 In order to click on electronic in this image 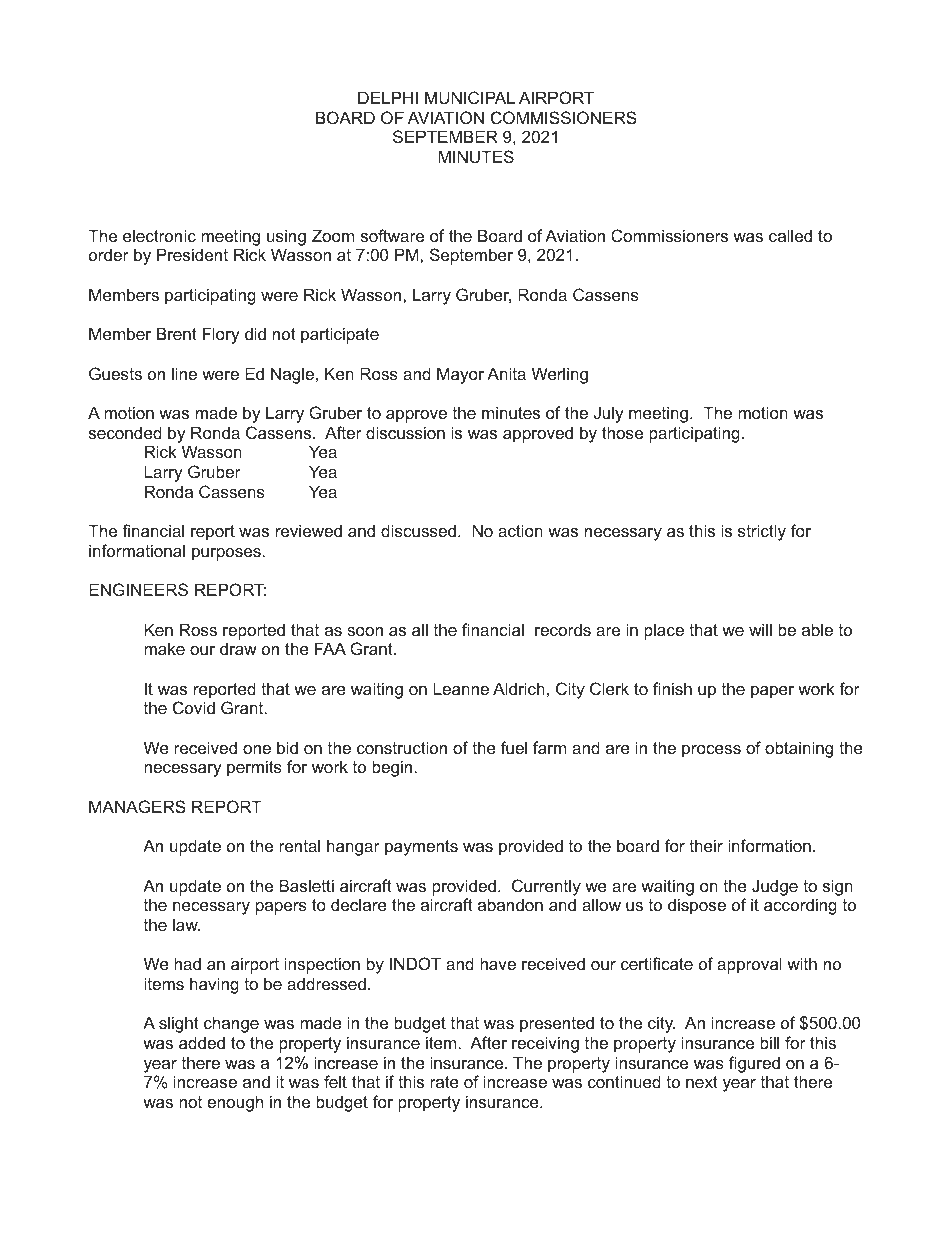, I will do `click(159, 235)`.
